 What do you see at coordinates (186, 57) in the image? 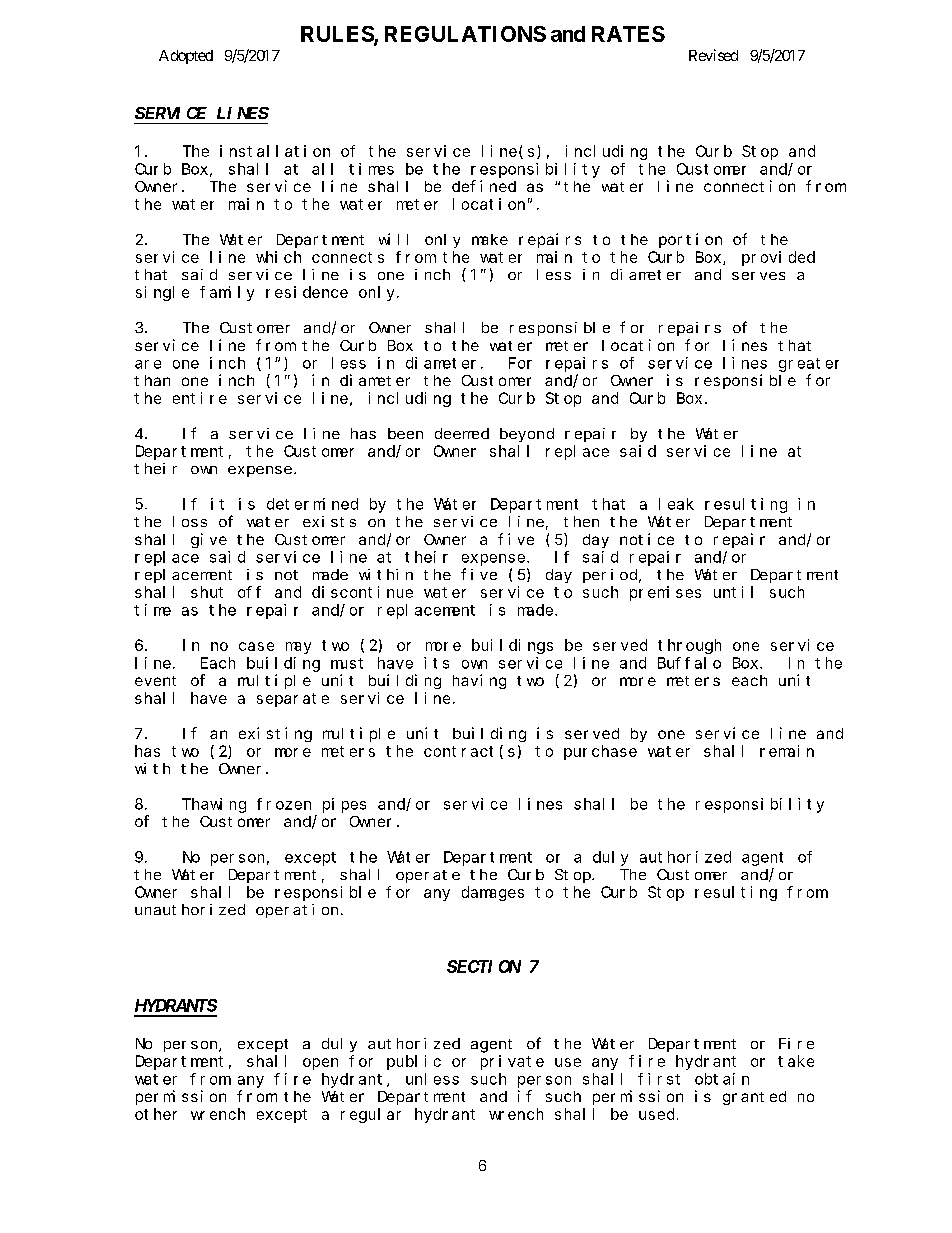
I see `Adopted` at bounding box center [186, 57].
